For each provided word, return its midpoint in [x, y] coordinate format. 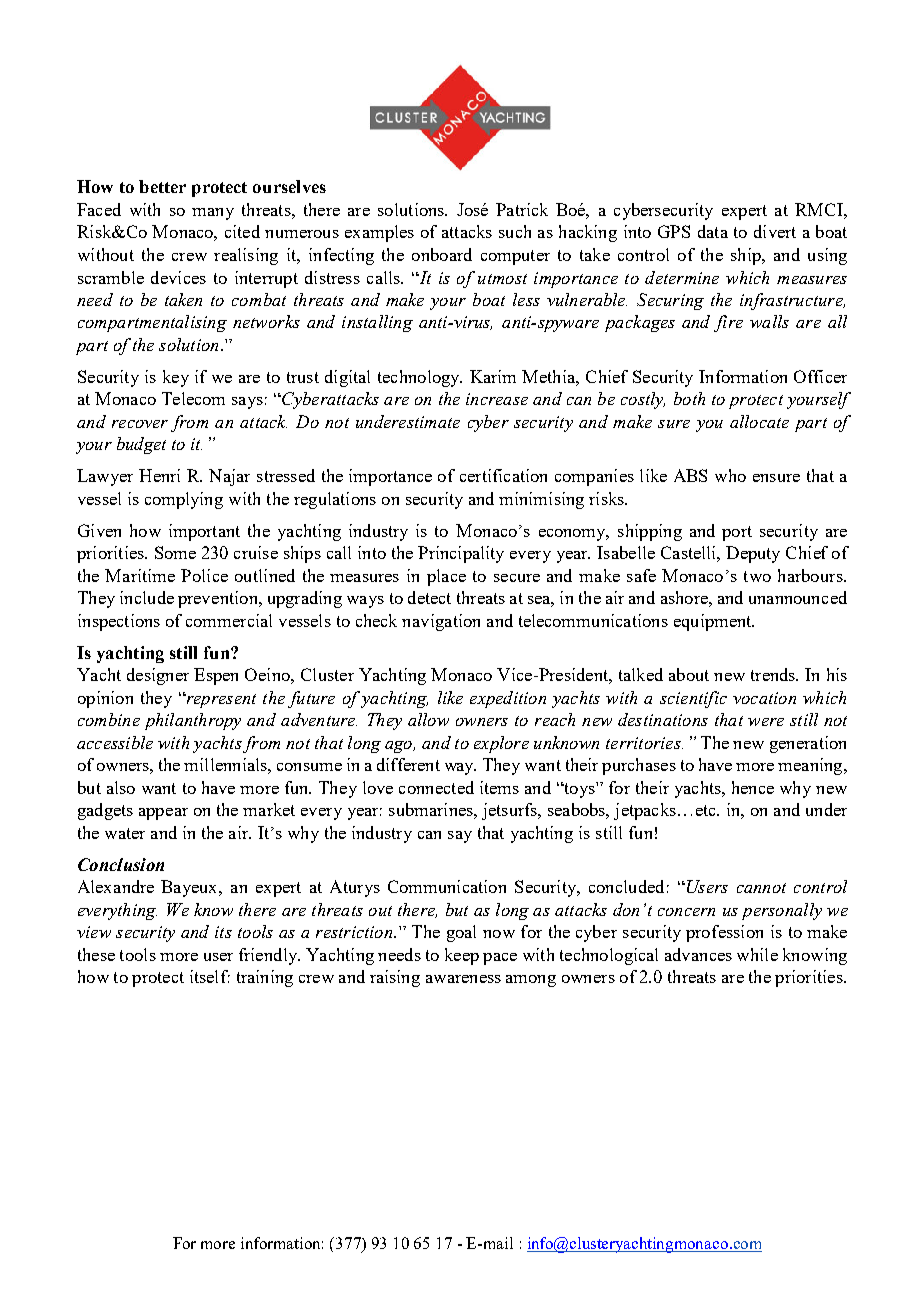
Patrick [522, 209]
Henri [159, 475]
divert [775, 231]
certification [503, 475]
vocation [764, 698]
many [213, 214]
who [730, 475]
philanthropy [193, 721]
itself [210, 976]
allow [428, 719]
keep [462, 956]
